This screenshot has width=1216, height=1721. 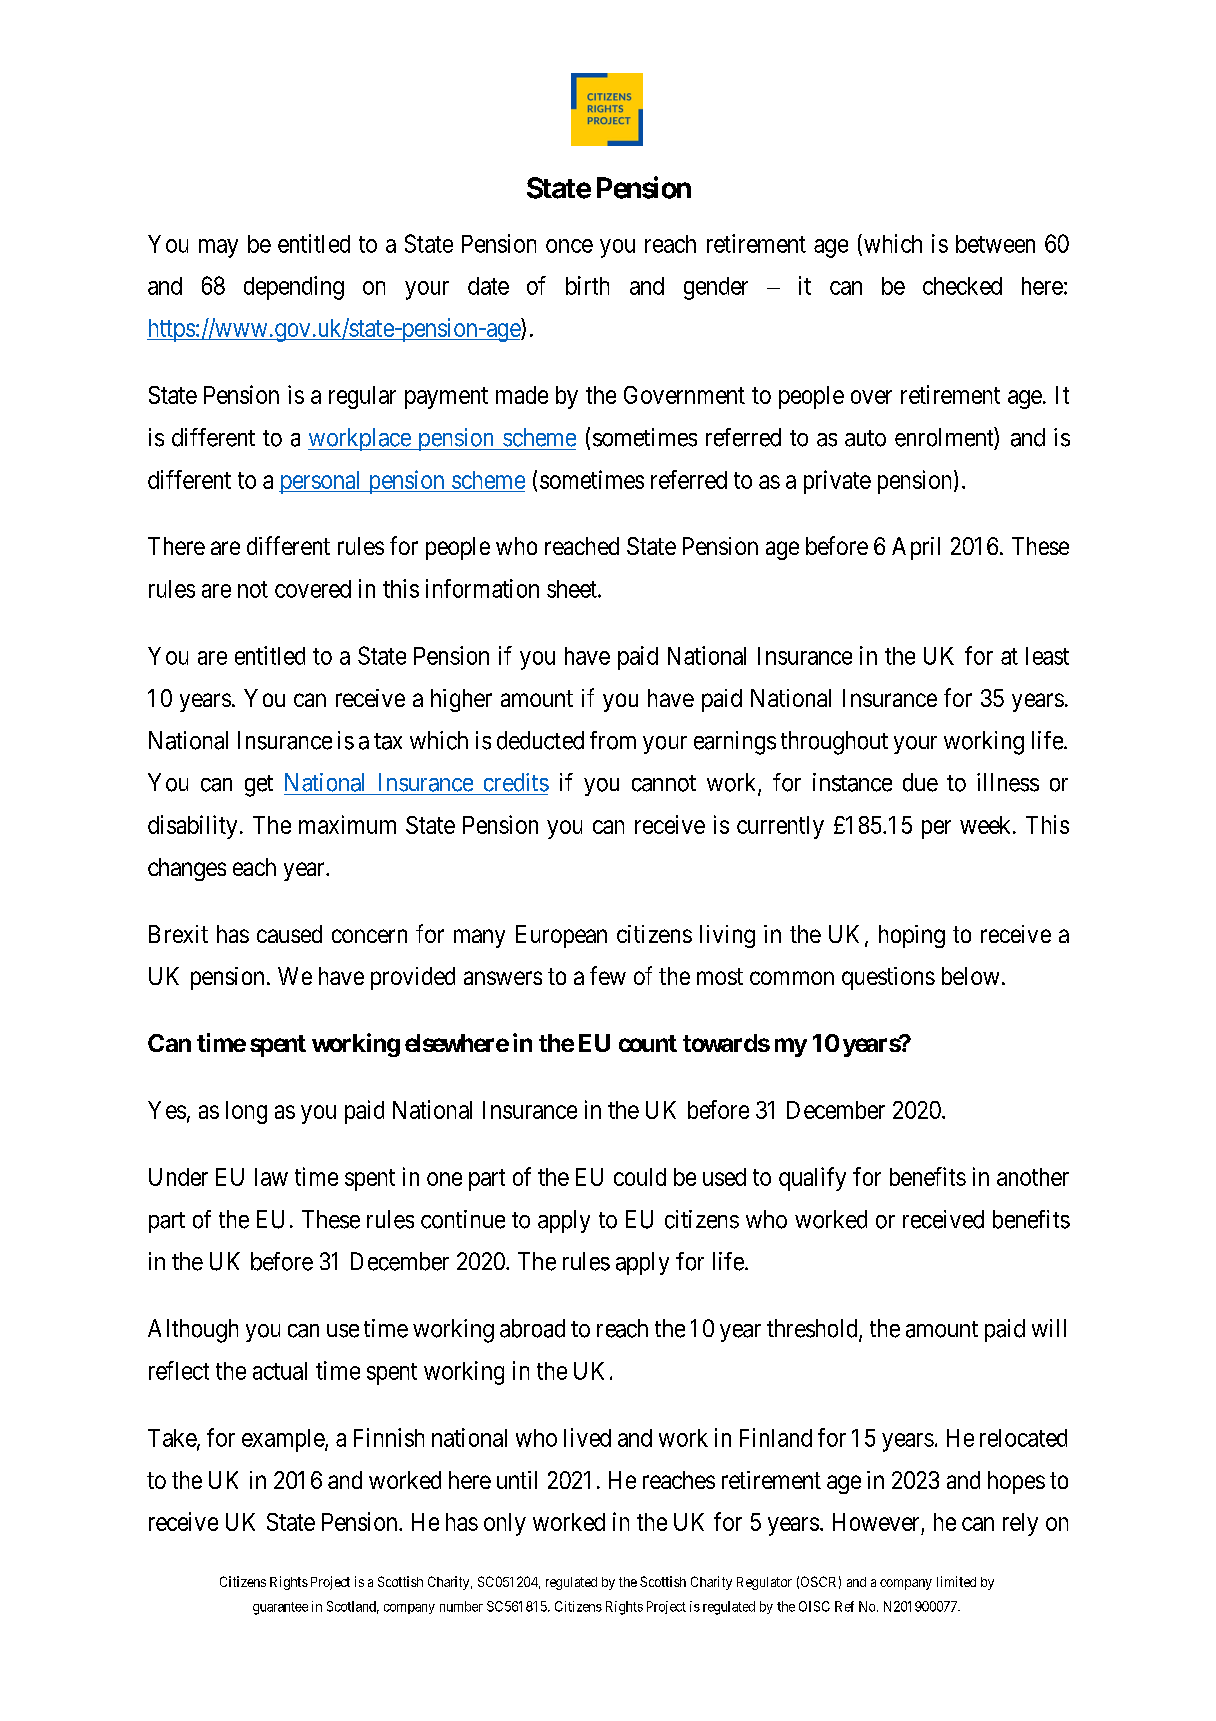 I want to click on hoping, so click(x=912, y=936).
